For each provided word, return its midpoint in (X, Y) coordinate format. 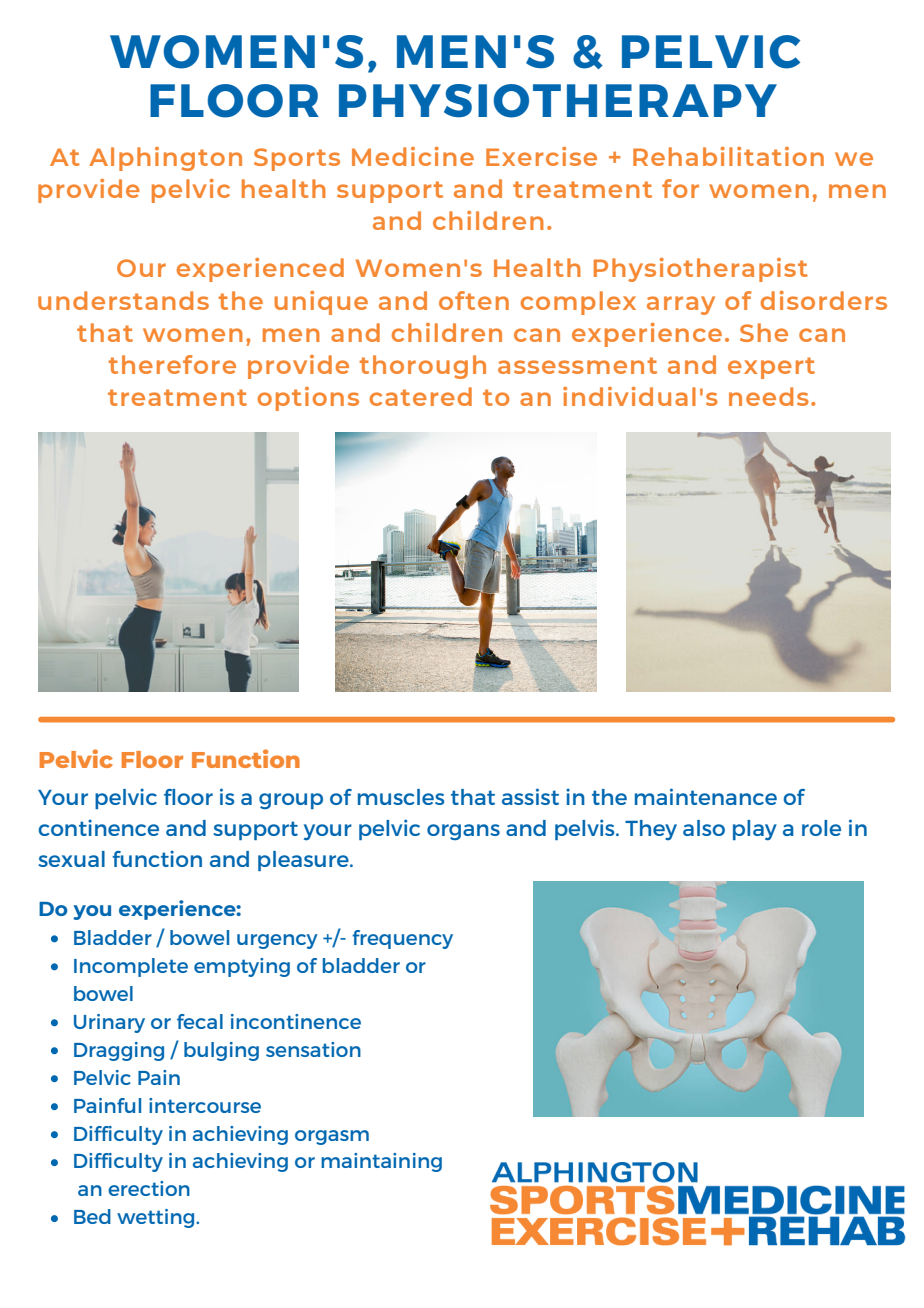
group (291, 801)
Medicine (413, 156)
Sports (297, 159)
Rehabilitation (728, 156)
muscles (401, 797)
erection (149, 1188)
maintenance (706, 796)
